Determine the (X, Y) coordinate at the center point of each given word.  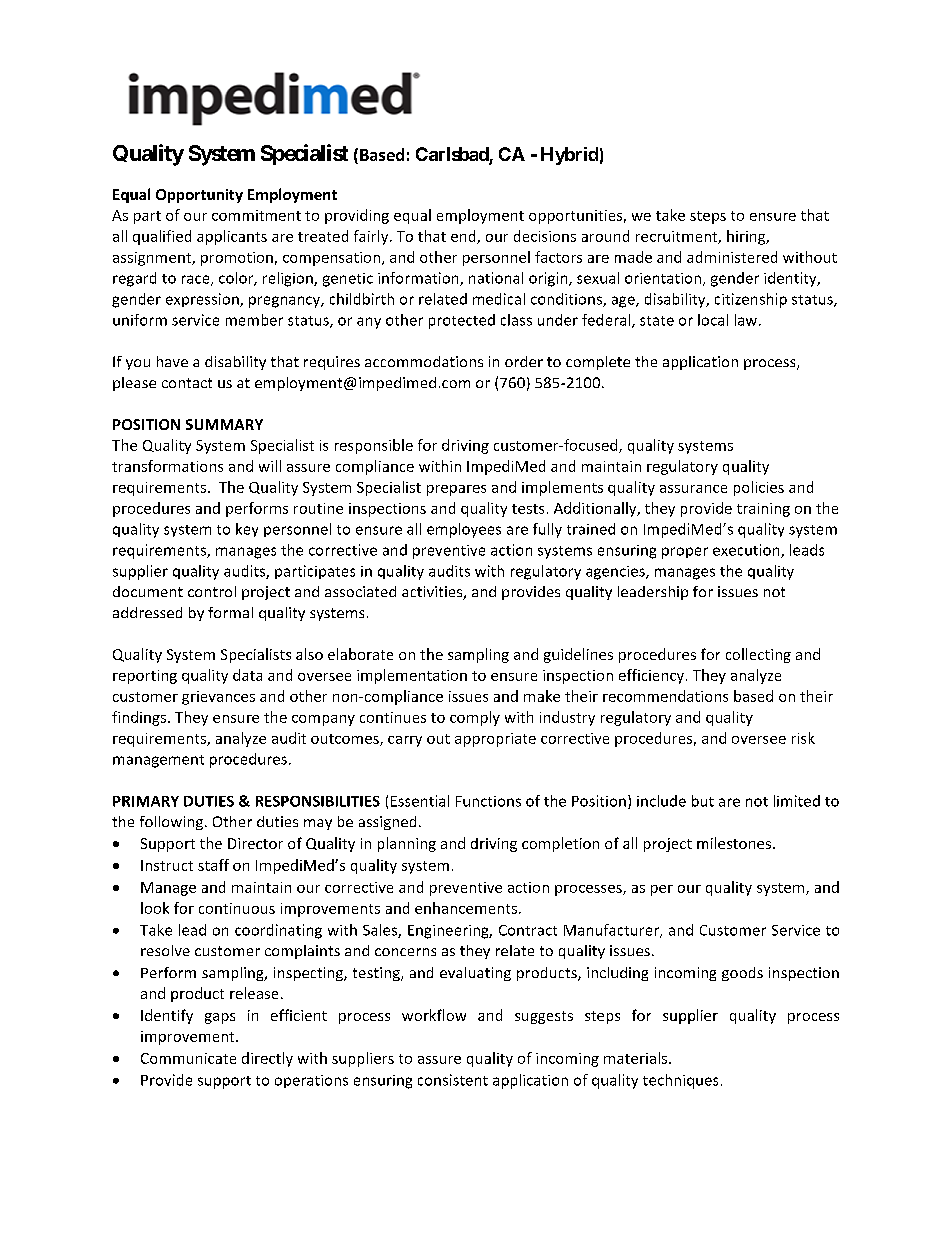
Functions (488, 801)
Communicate (188, 1058)
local (713, 320)
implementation (412, 676)
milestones (735, 843)
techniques (680, 1081)
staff (213, 865)
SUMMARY (224, 424)
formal (230, 612)
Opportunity (199, 196)
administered (732, 257)
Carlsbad (453, 155)
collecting (758, 655)
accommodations (424, 361)
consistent (453, 1080)
